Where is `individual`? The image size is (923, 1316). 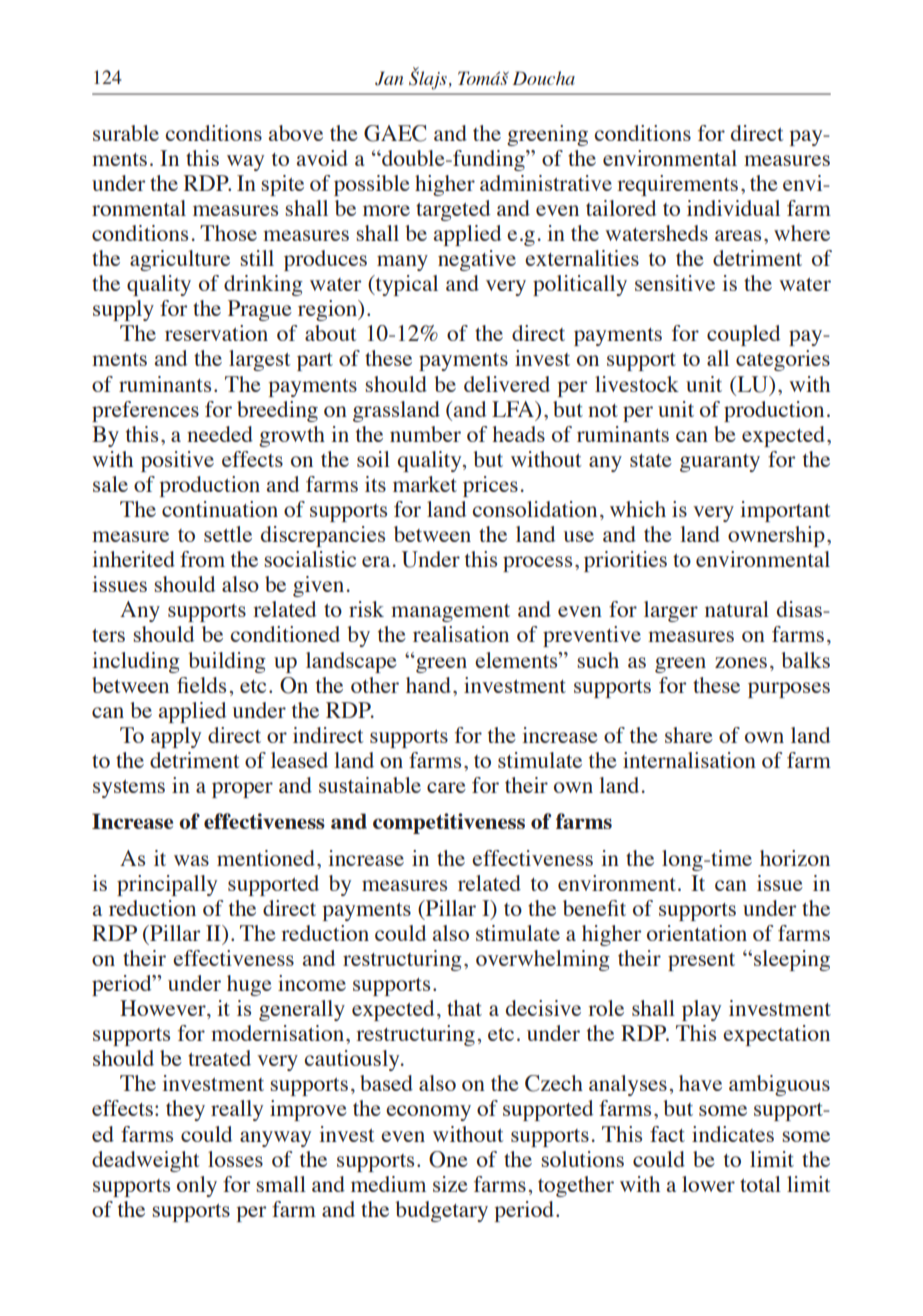
individual is located at coordinates (733, 208).
